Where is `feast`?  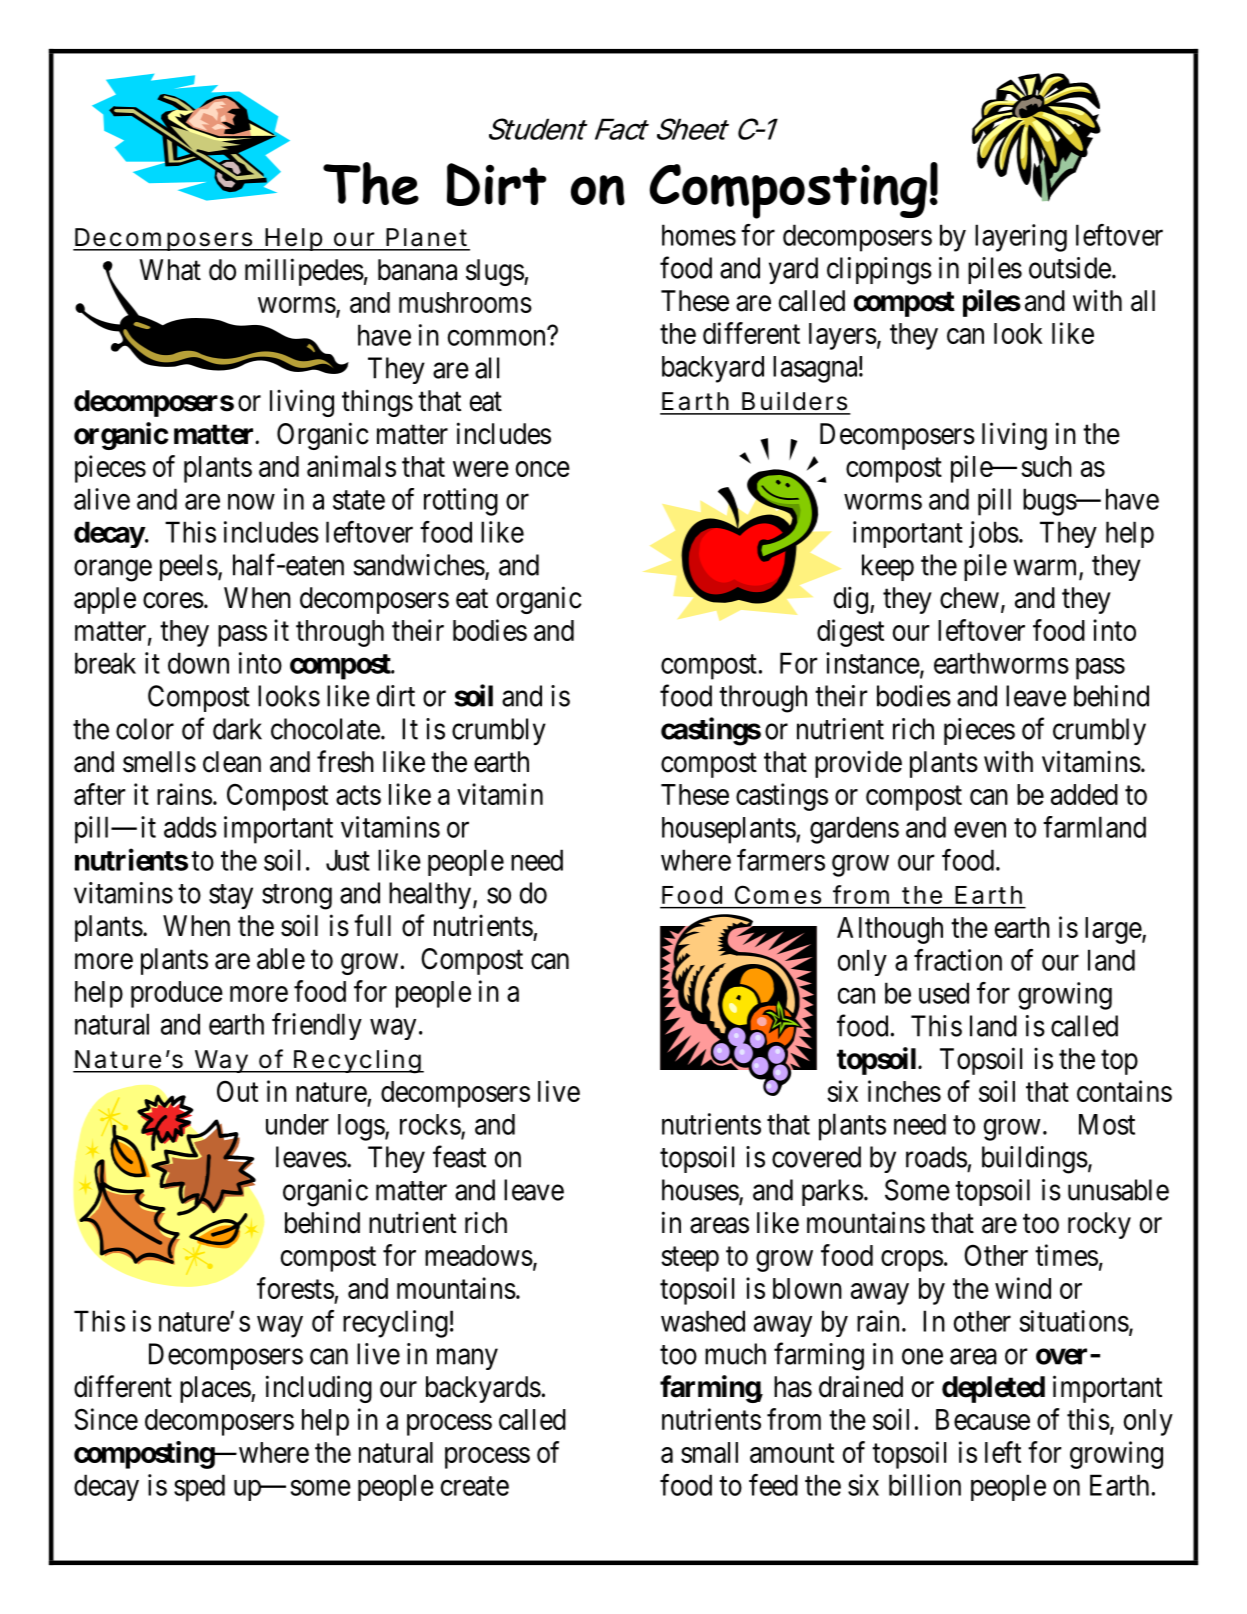 feast is located at coordinates (459, 1156).
